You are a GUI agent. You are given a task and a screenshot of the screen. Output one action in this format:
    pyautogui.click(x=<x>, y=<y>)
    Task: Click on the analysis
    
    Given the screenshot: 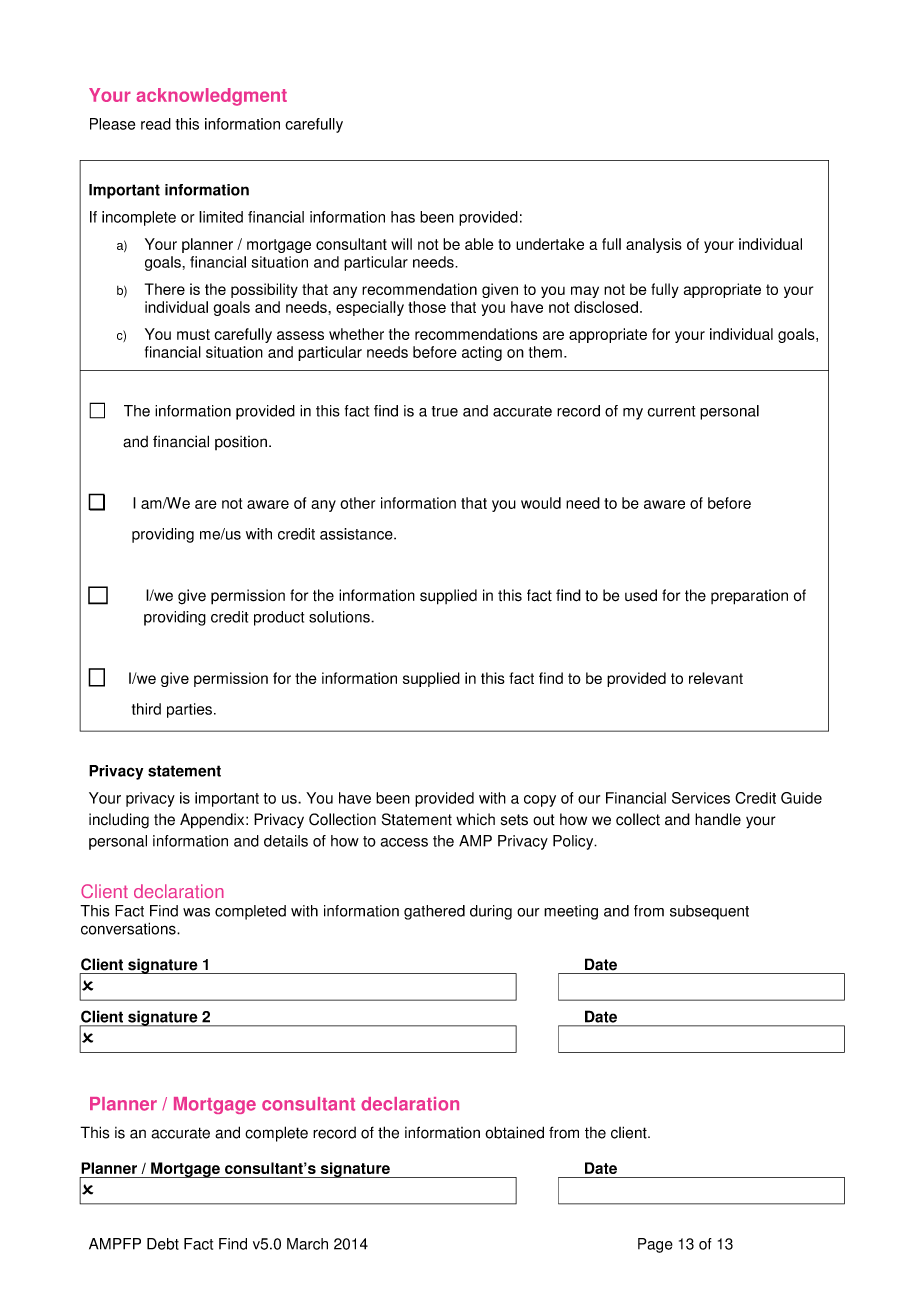 What is the action you would take?
    pyautogui.click(x=654, y=245)
